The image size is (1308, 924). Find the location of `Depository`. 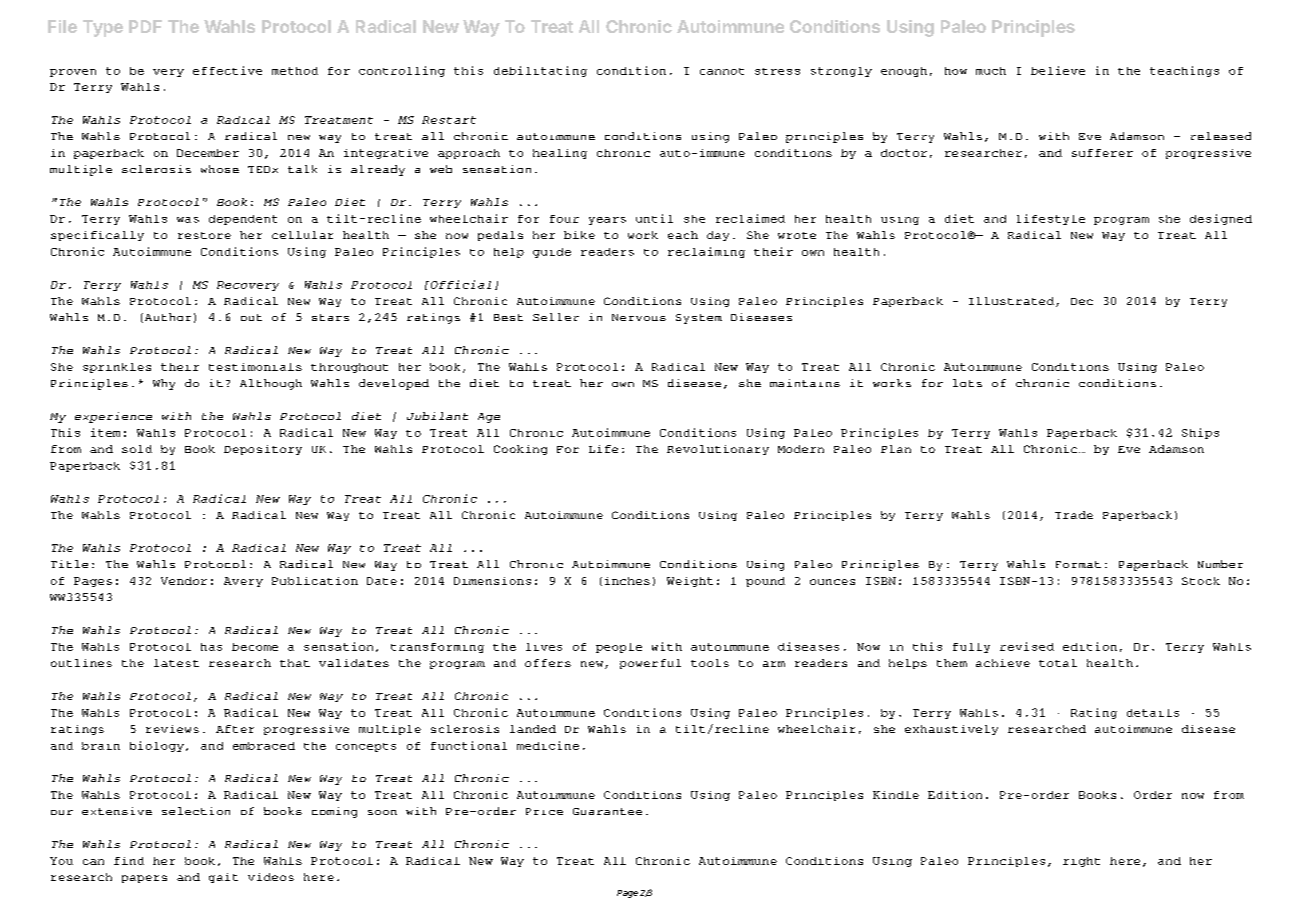

Depository is located at coordinates (263, 450).
